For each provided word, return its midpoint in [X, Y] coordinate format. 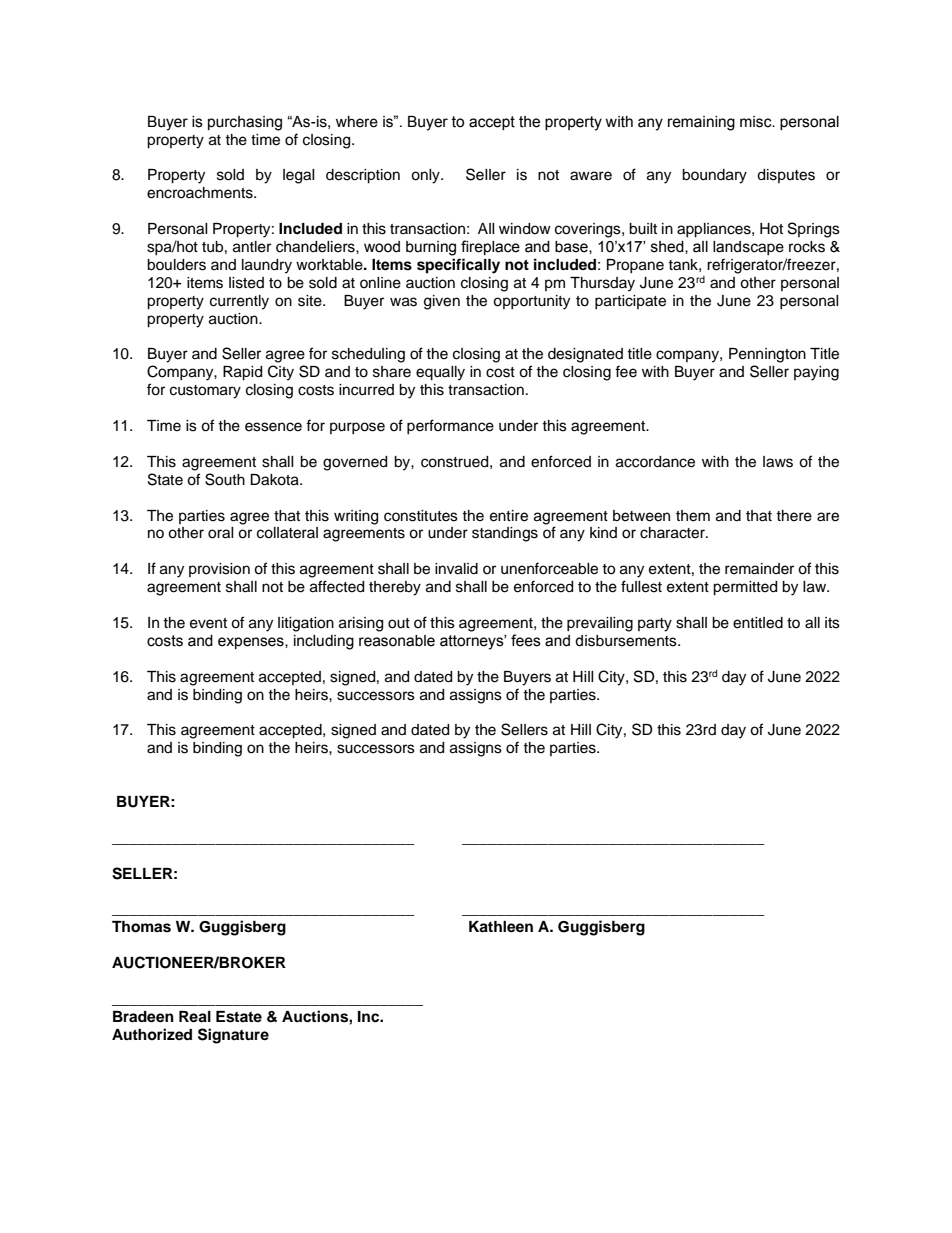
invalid [456, 569]
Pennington [767, 355]
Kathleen [501, 927]
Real [195, 1017]
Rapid [242, 373]
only [426, 176]
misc [757, 122]
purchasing [245, 123]
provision [219, 570]
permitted [745, 588]
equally [440, 373]
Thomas [141, 927]
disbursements [627, 641]
